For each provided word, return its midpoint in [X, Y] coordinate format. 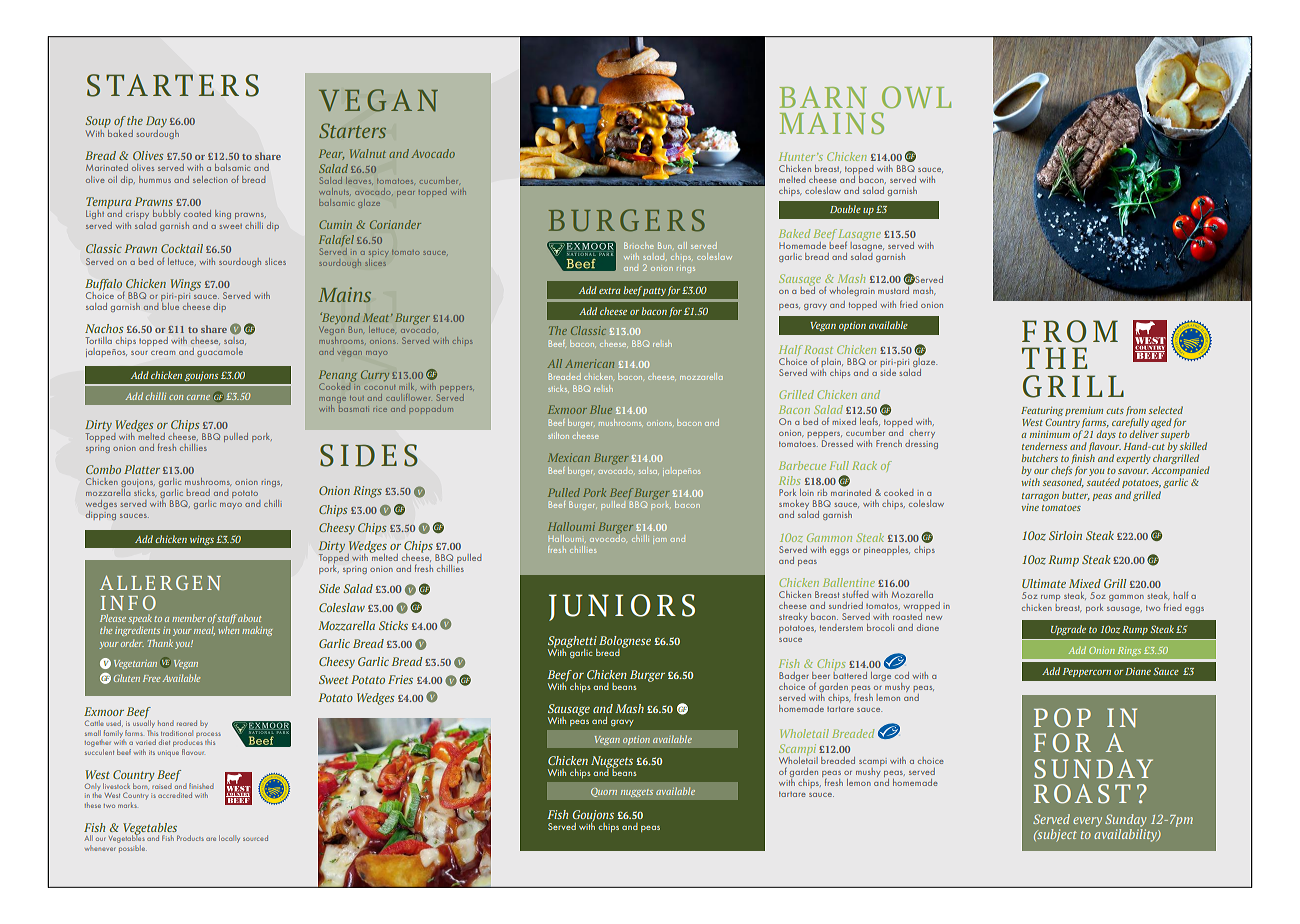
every [1087, 822]
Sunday [1125, 820]
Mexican [569, 457]
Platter [142, 469]
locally [229, 839]
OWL [916, 97]
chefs [1061, 471]
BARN [823, 97]
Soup [98, 122]
